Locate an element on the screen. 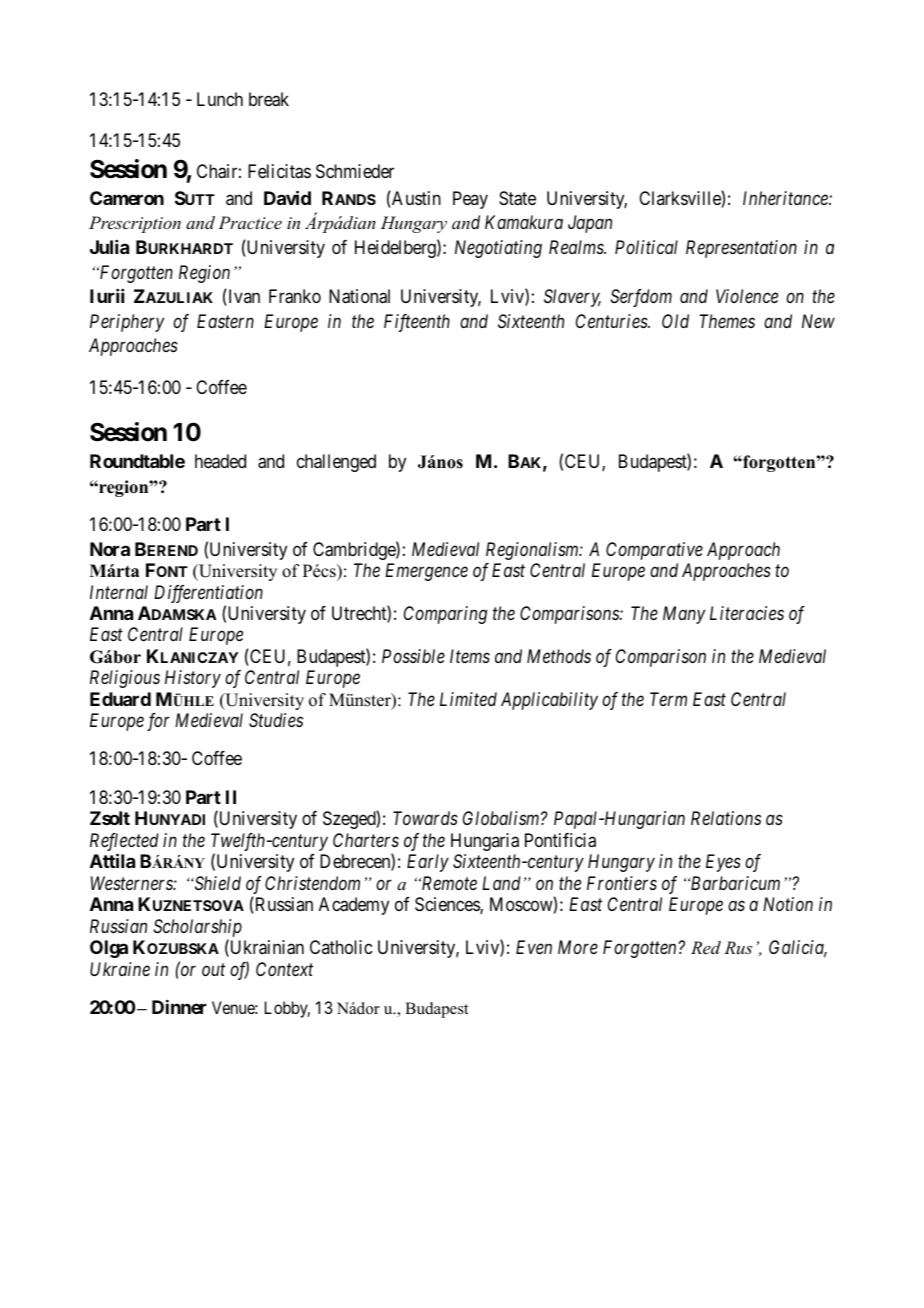 The height and width of the screenshot is (1308, 924). out is located at coordinates (213, 969).
